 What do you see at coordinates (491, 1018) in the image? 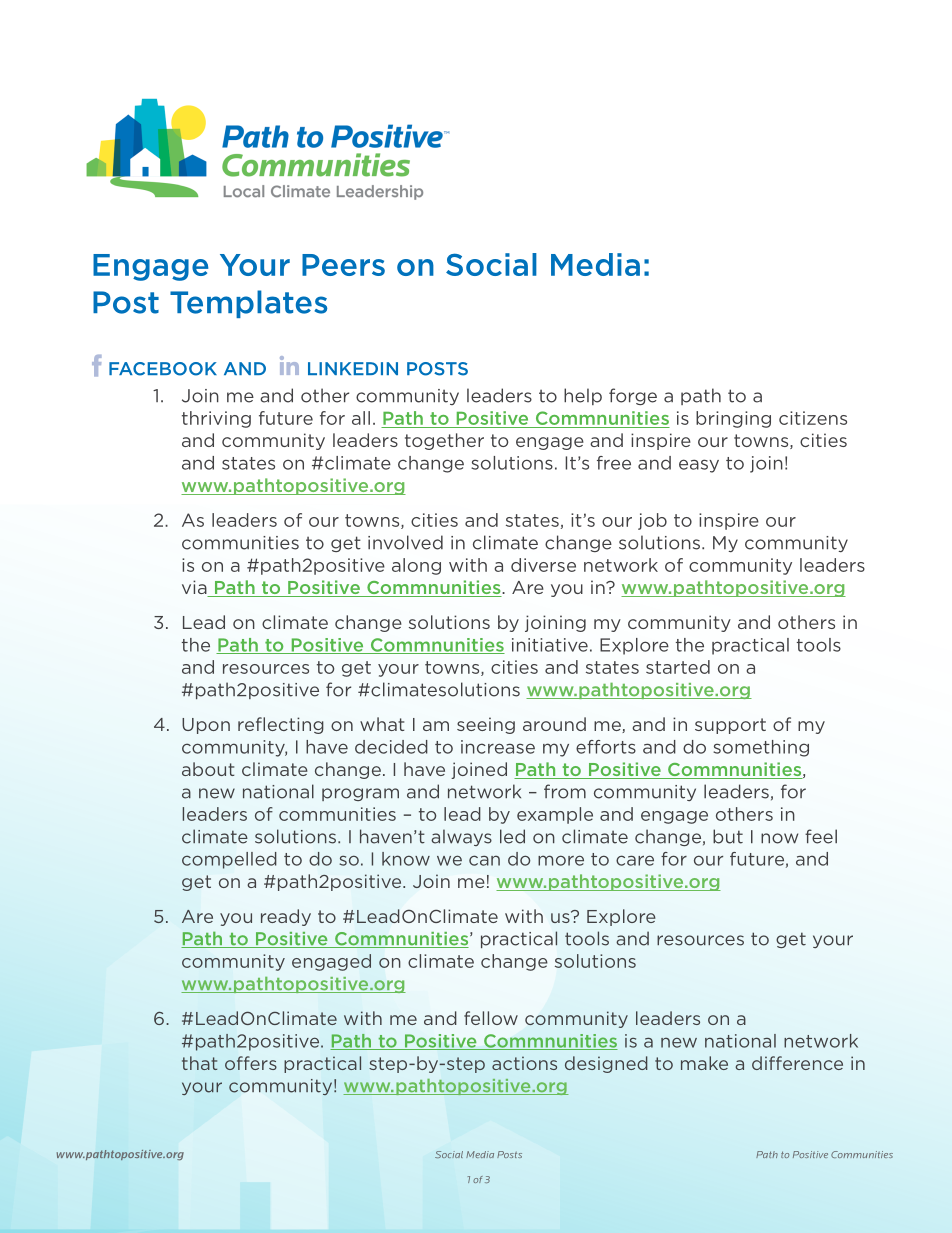
I see `fellow` at bounding box center [491, 1018].
